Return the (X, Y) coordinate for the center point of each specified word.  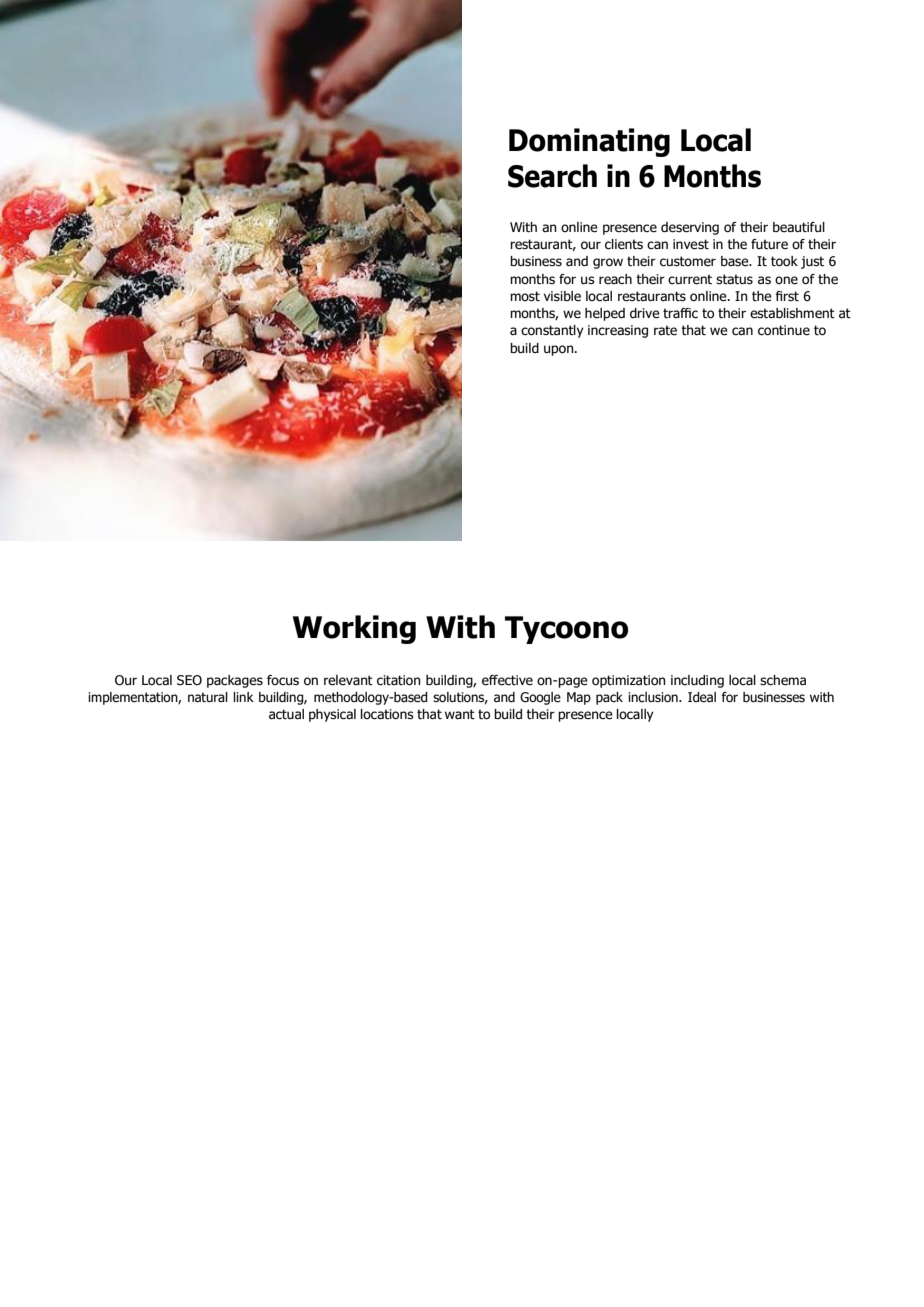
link (243, 697)
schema (783, 680)
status (734, 279)
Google (540, 698)
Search (552, 176)
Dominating (589, 142)
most (525, 296)
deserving (690, 228)
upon (560, 350)
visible (562, 296)
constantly (552, 331)
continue (784, 330)
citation (399, 680)
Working (354, 629)
